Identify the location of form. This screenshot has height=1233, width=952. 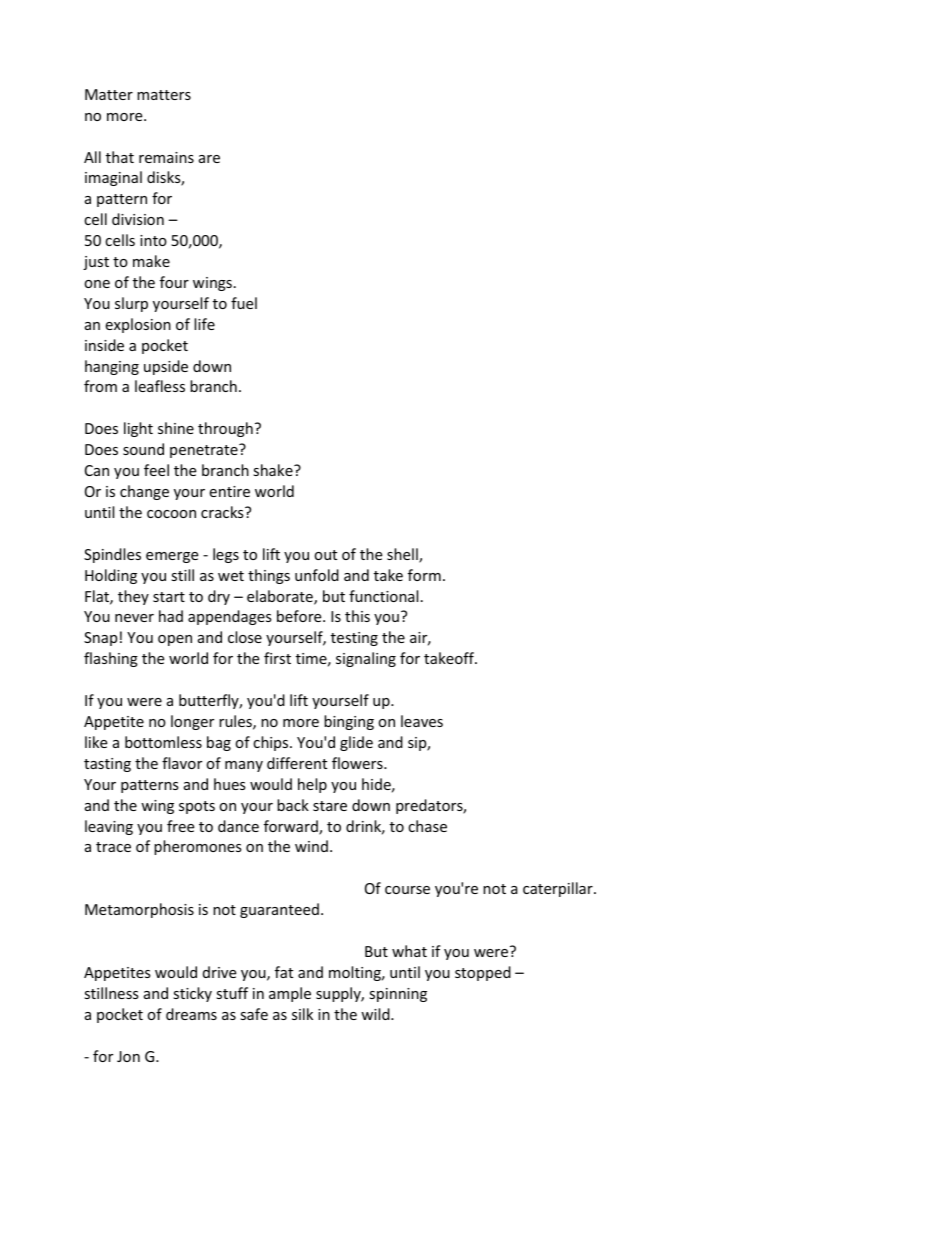
(424, 575).
